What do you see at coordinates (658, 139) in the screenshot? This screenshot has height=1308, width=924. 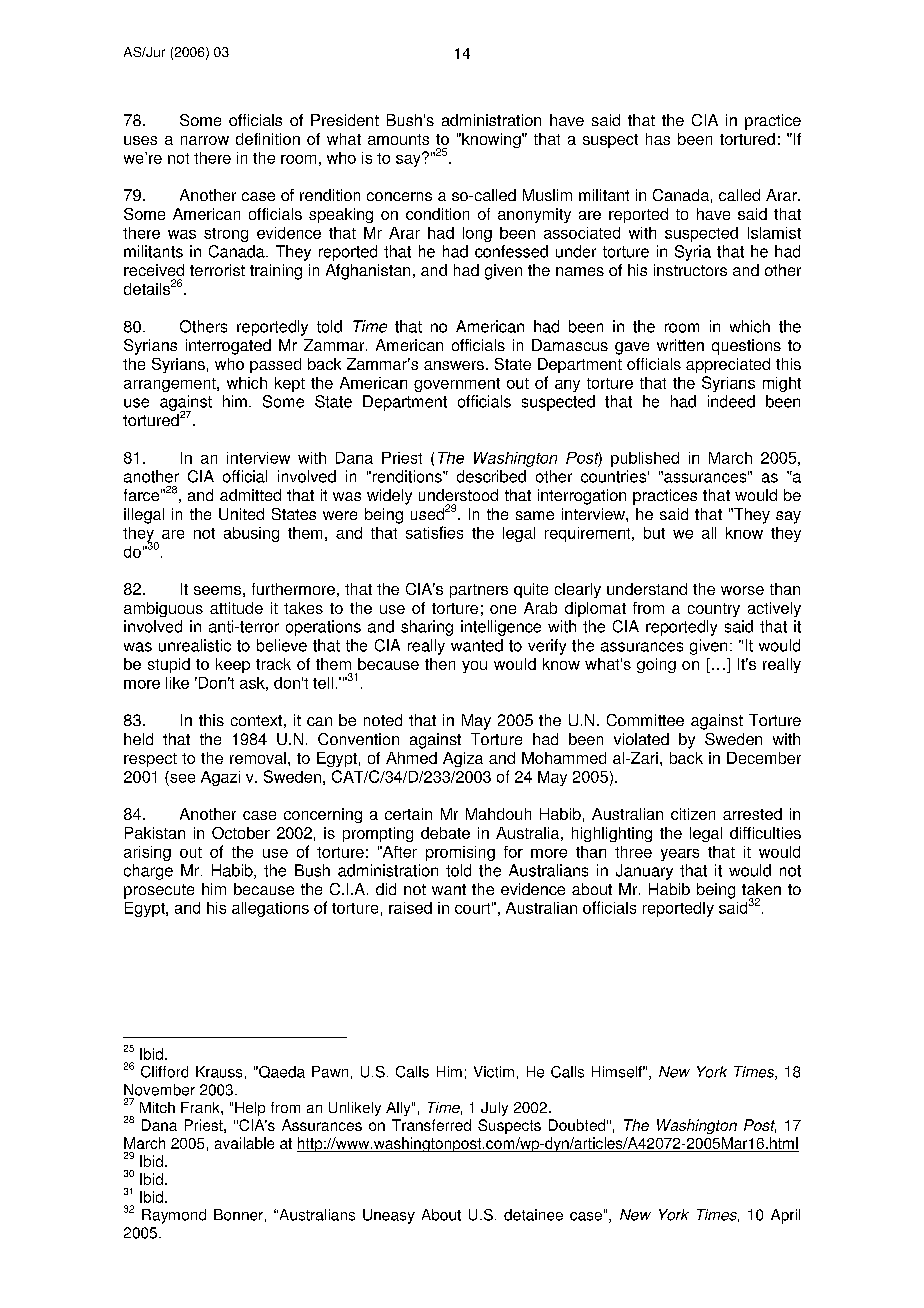 I see `has` at bounding box center [658, 139].
